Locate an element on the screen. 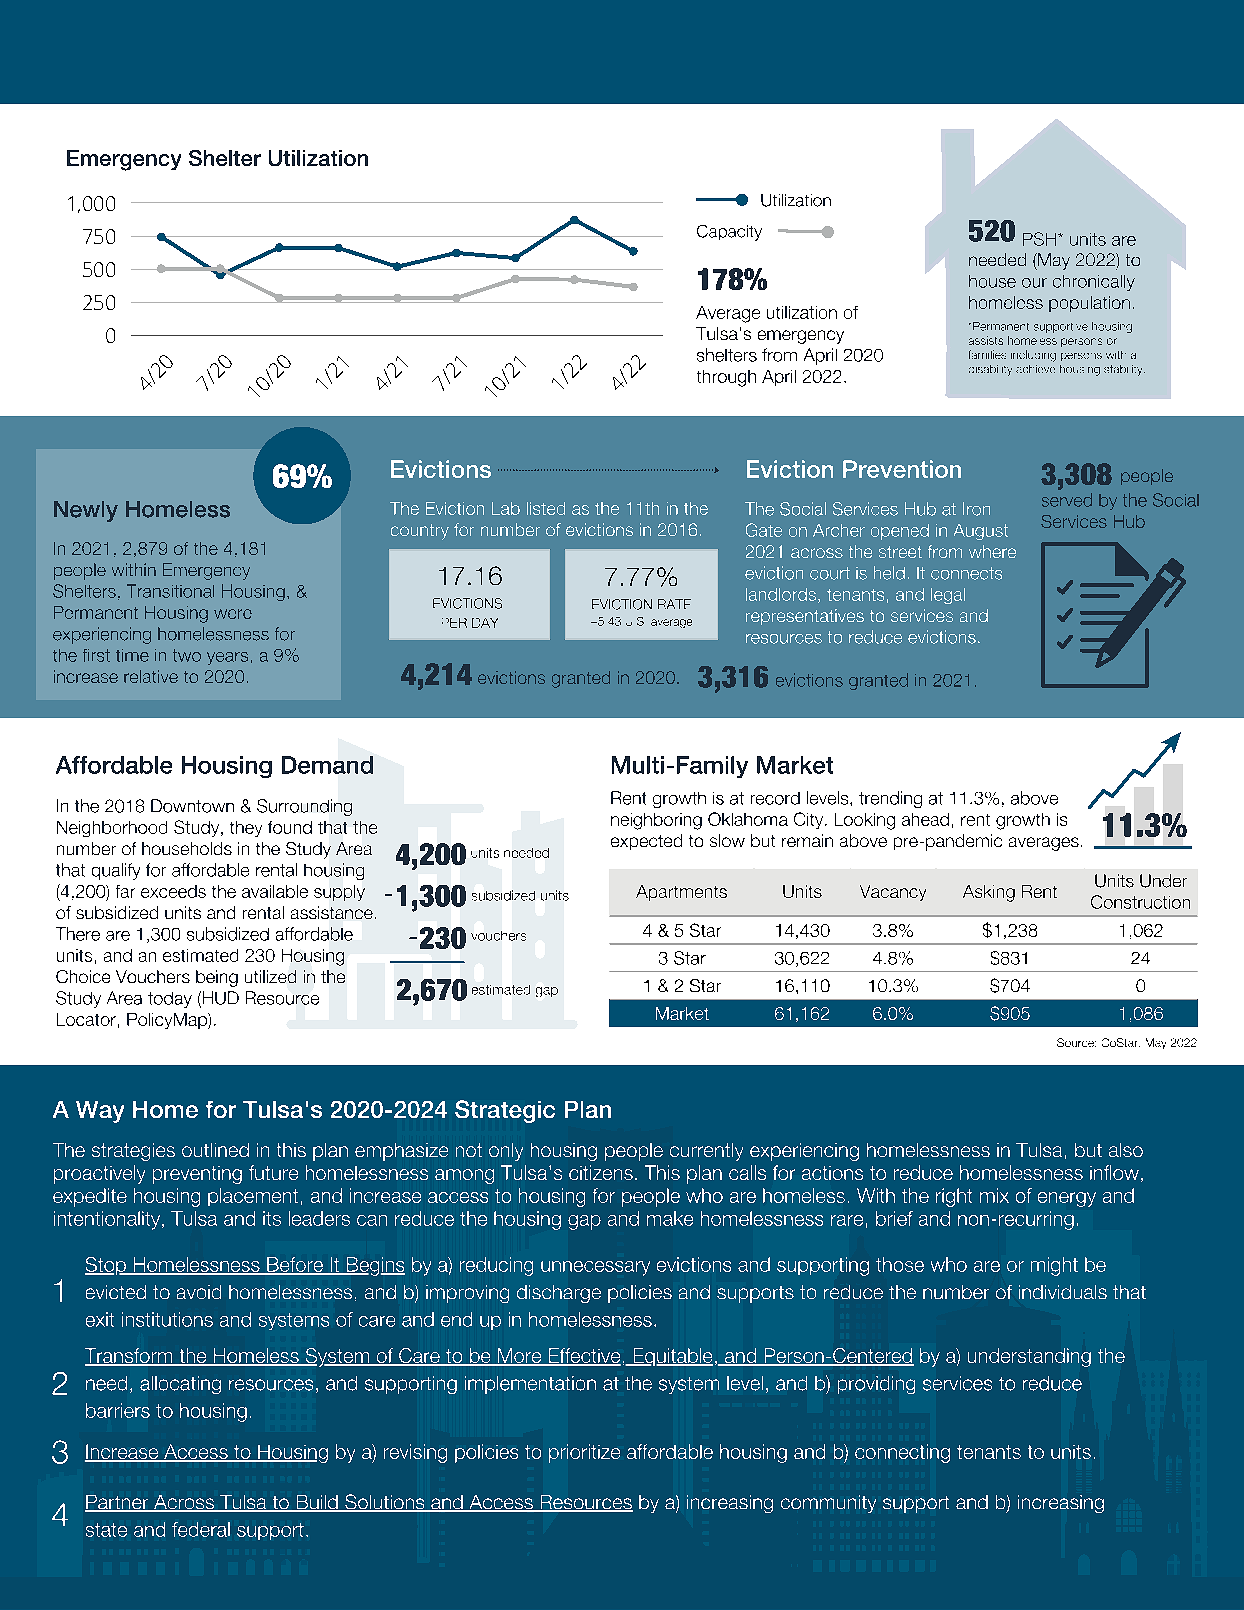  might is located at coordinates (1054, 1266).
